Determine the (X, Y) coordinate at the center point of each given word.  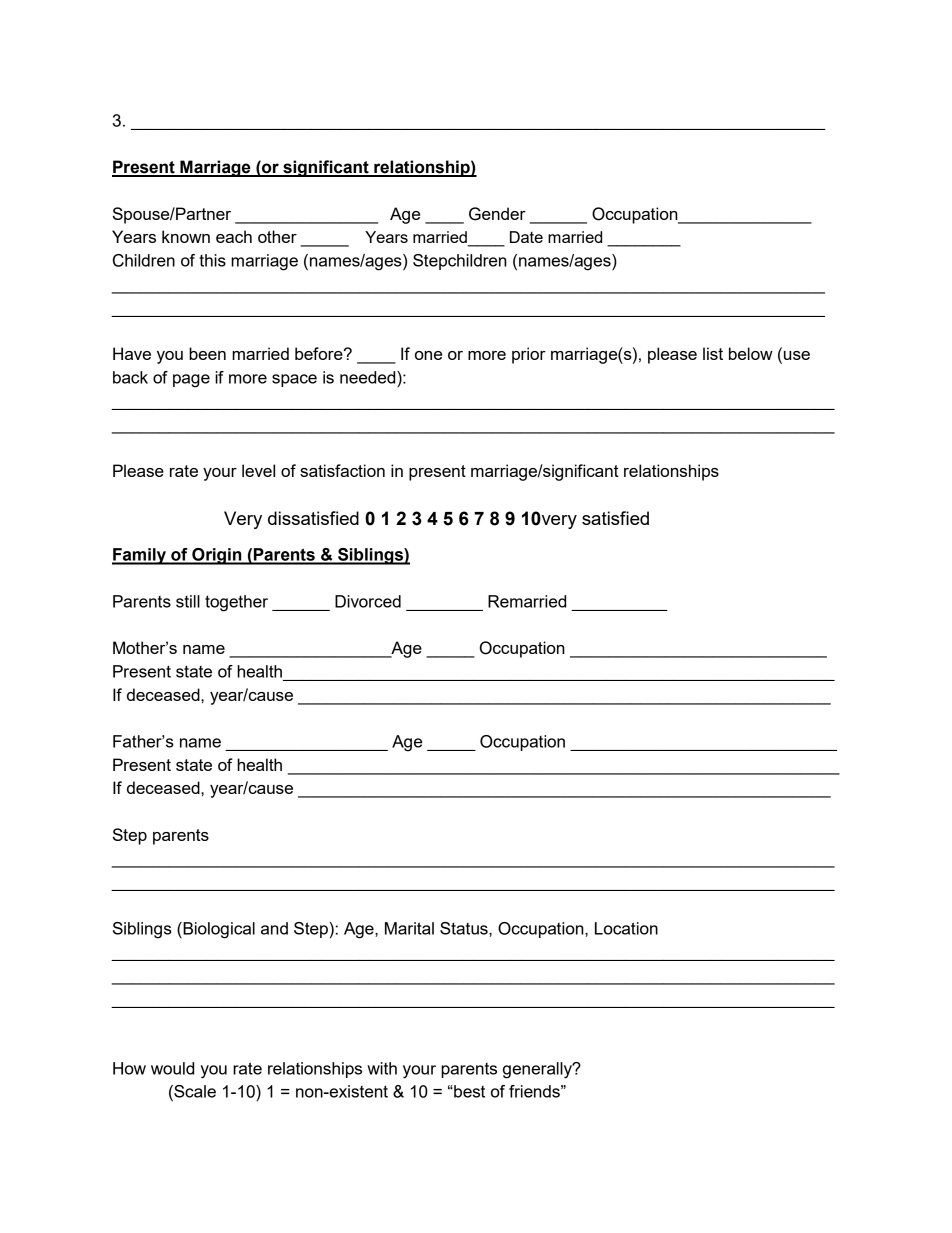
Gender (497, 214)
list (713, 353)
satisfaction (342, 470)
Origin (217, 556)
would (172, 1068)
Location (626, 928)
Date (526, 237)
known (186, 236)
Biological (218, 930)
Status (465, 928)
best (468, 1091)
